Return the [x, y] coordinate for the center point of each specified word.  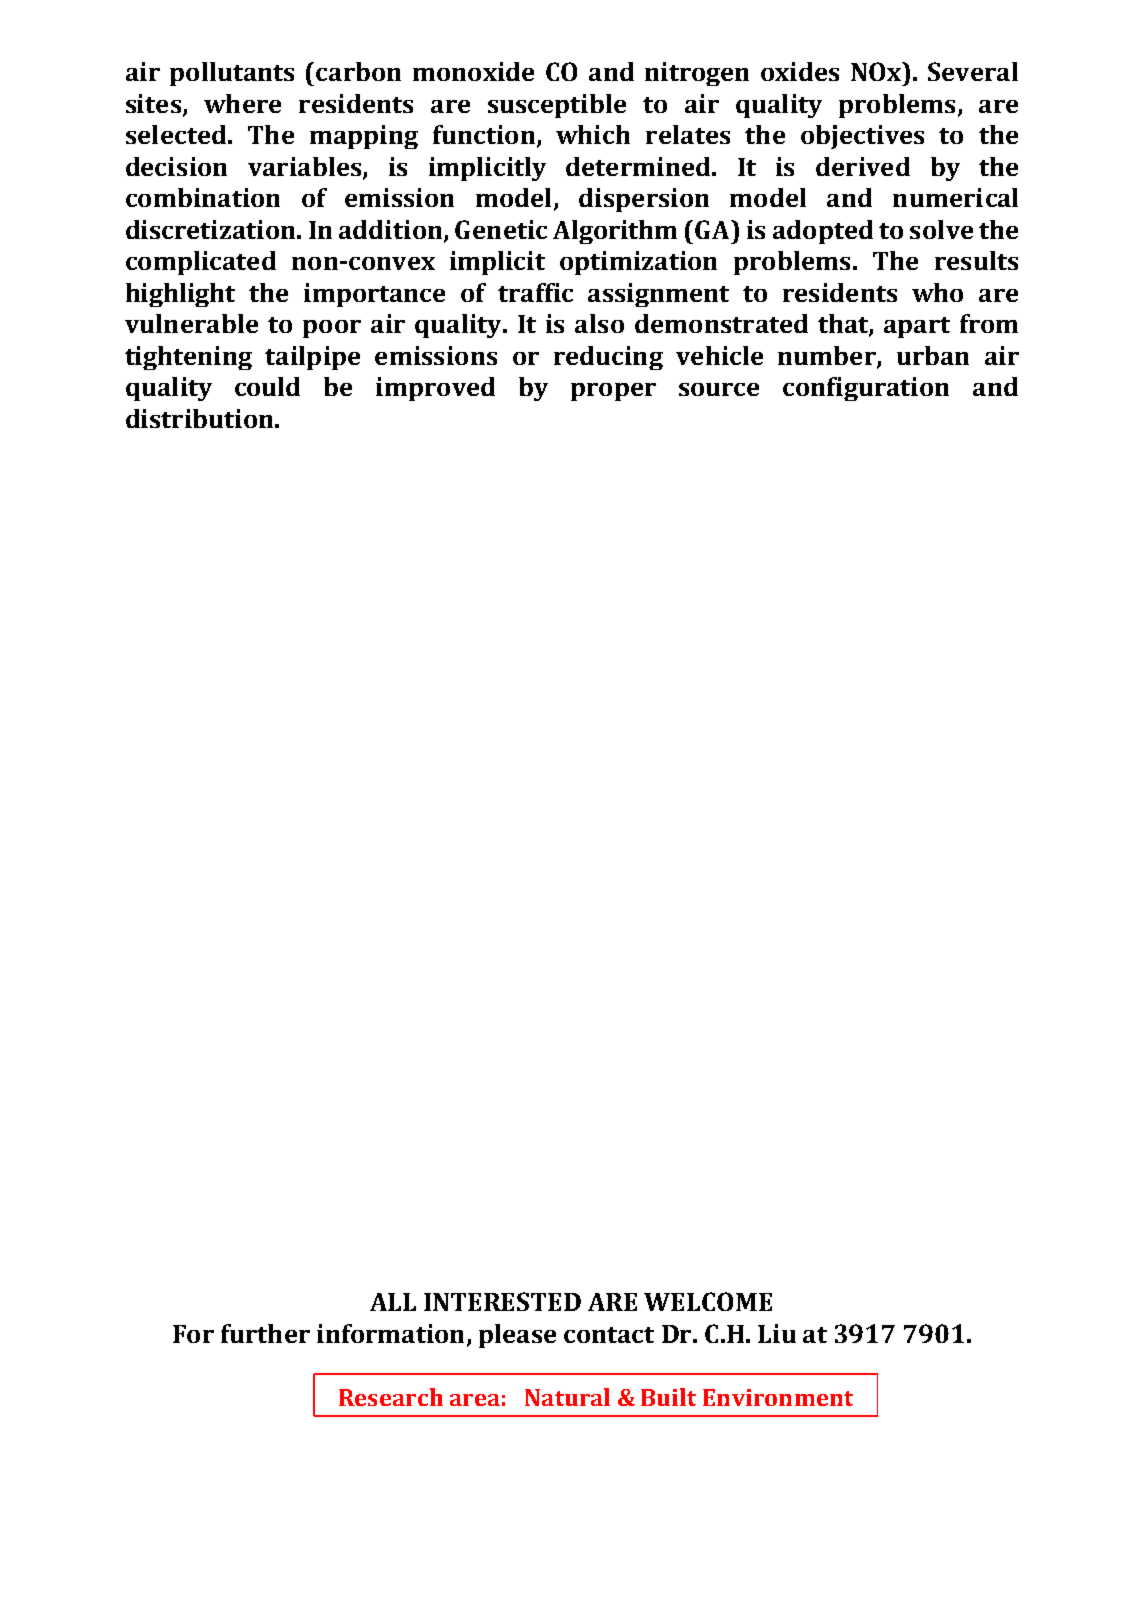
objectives [862, 137]
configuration [866, 389]
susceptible [557, 106]
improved [435, 389]
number [828, 357]
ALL [393, 1302]
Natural [567, 1397]
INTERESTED [502, 1301]
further [265, 1333]
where [242, 103]
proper [613, 392]
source [719, 389]
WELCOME [708, 1301]
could [267, 386]
